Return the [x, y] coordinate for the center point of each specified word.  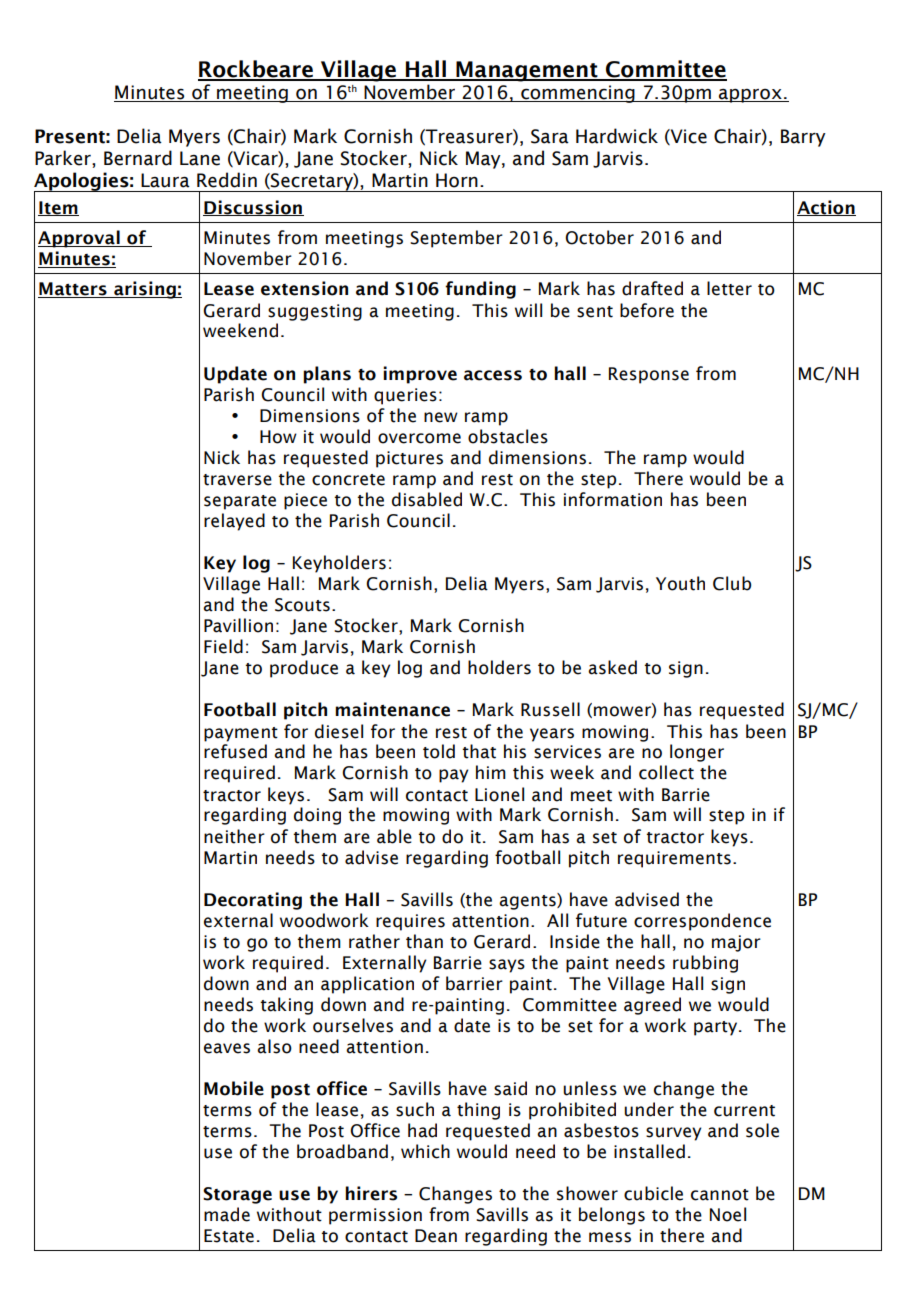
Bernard [138, 158]
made [227, 1214]
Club [732, 583]
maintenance [392, 709]
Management [527, 71]
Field [223, 646]
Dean [436, 1236]
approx [750, 96]
